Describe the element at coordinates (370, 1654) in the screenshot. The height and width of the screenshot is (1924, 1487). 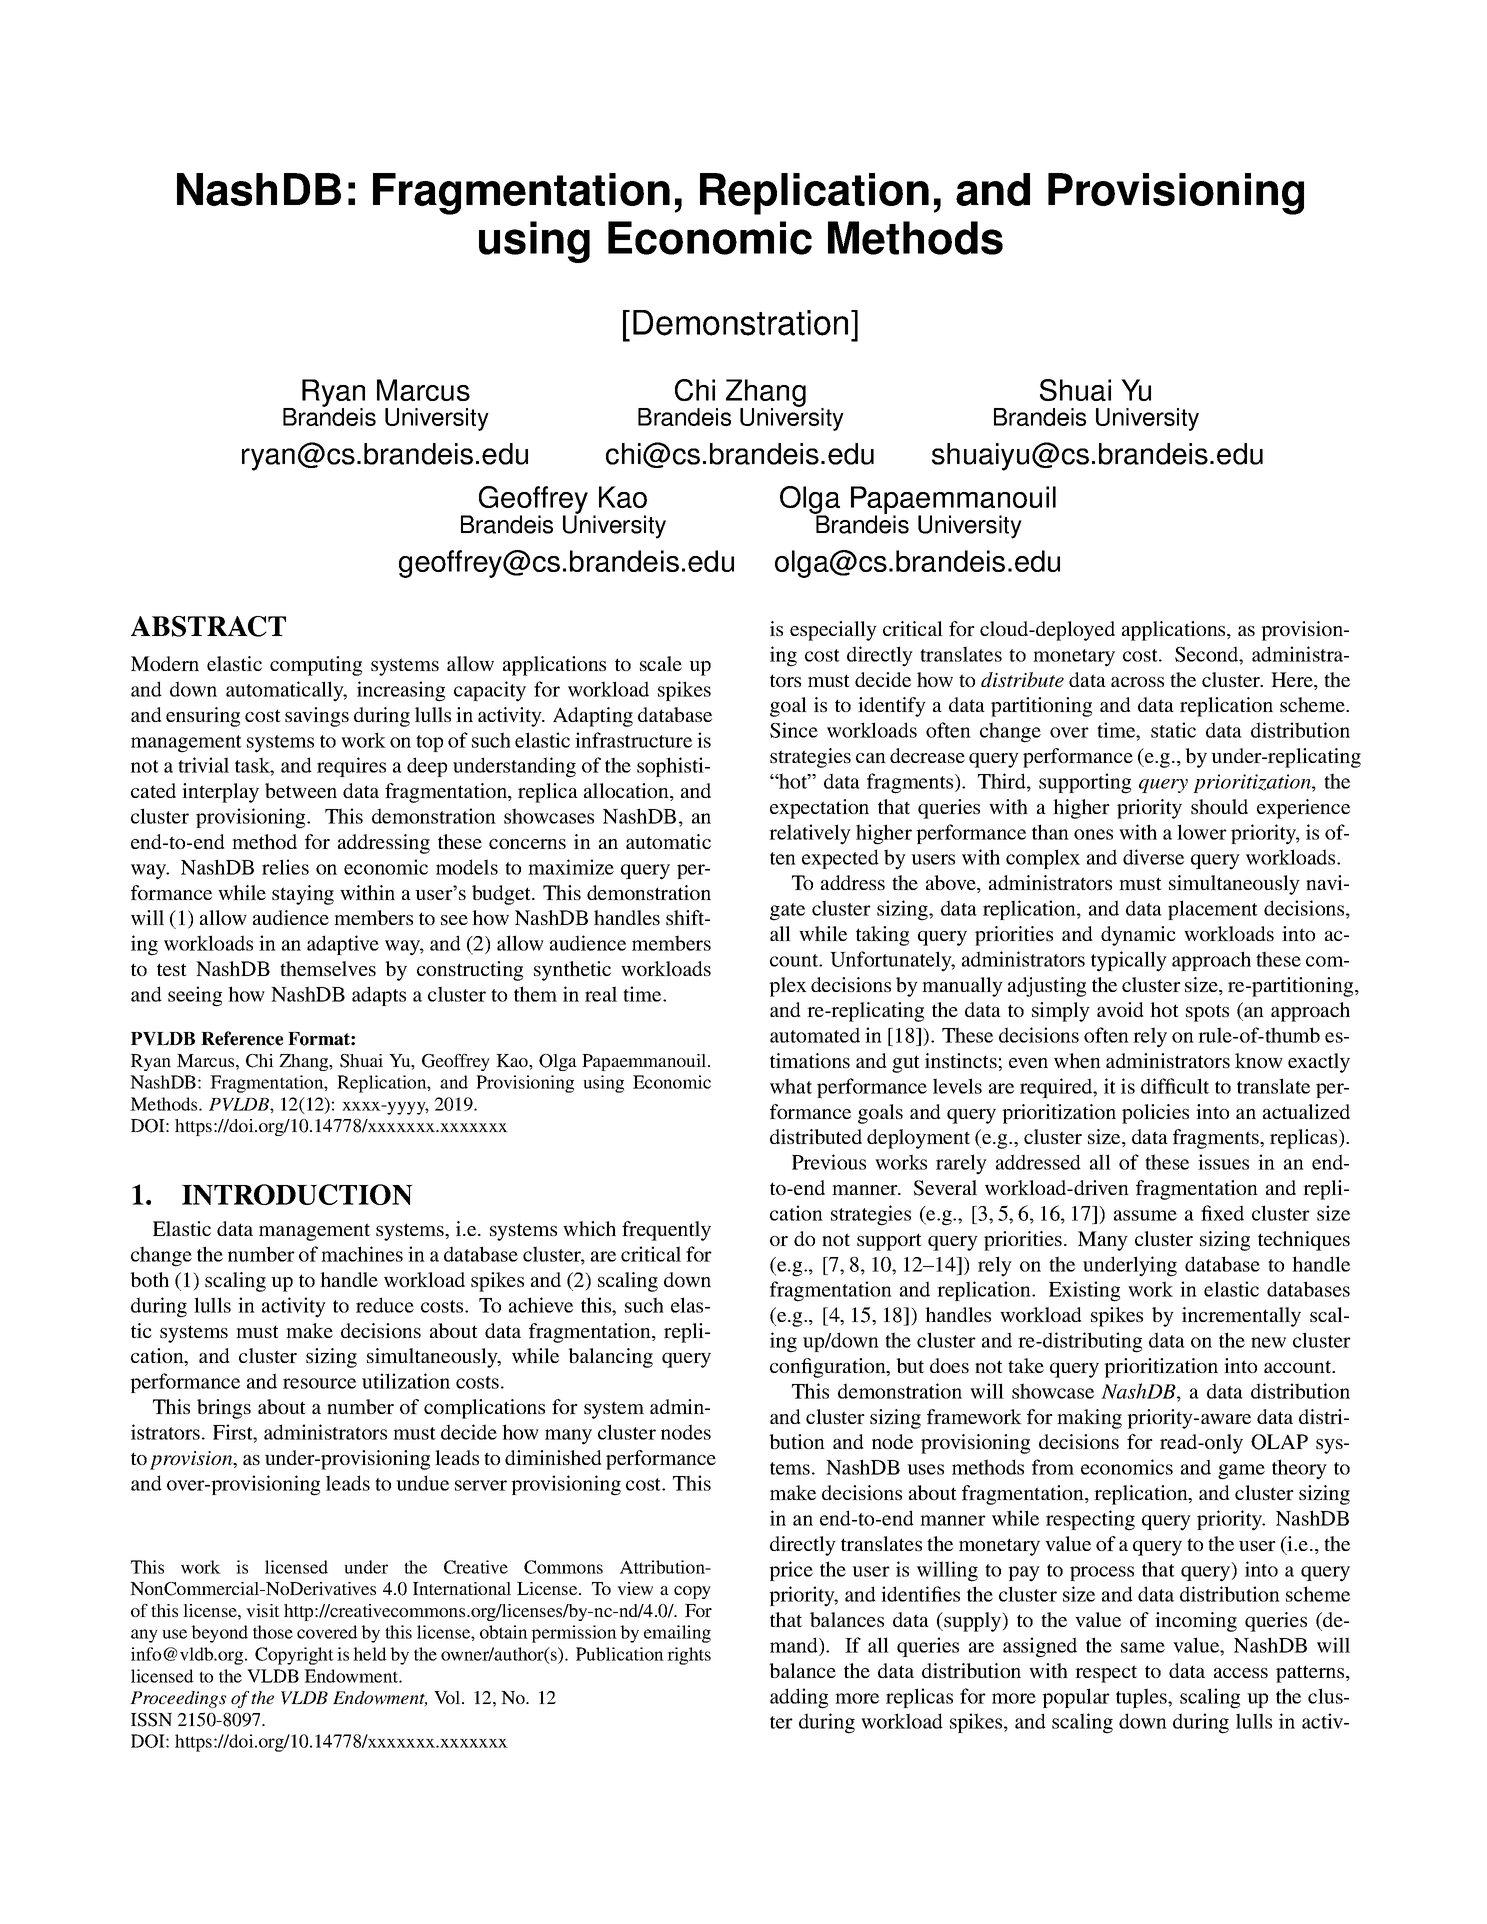
I see `held` at that location.
